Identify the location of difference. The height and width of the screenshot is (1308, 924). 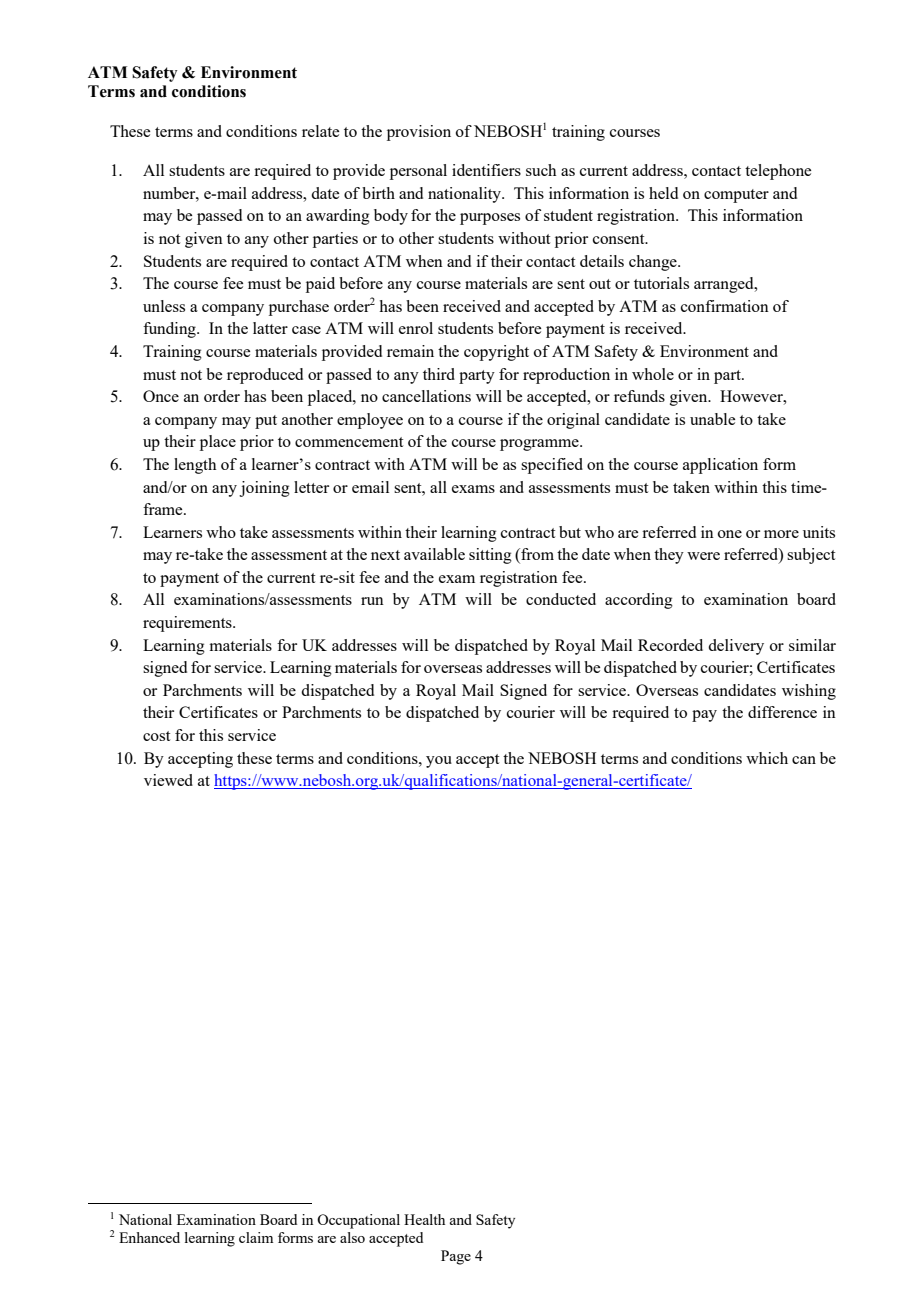
(782, 712).
